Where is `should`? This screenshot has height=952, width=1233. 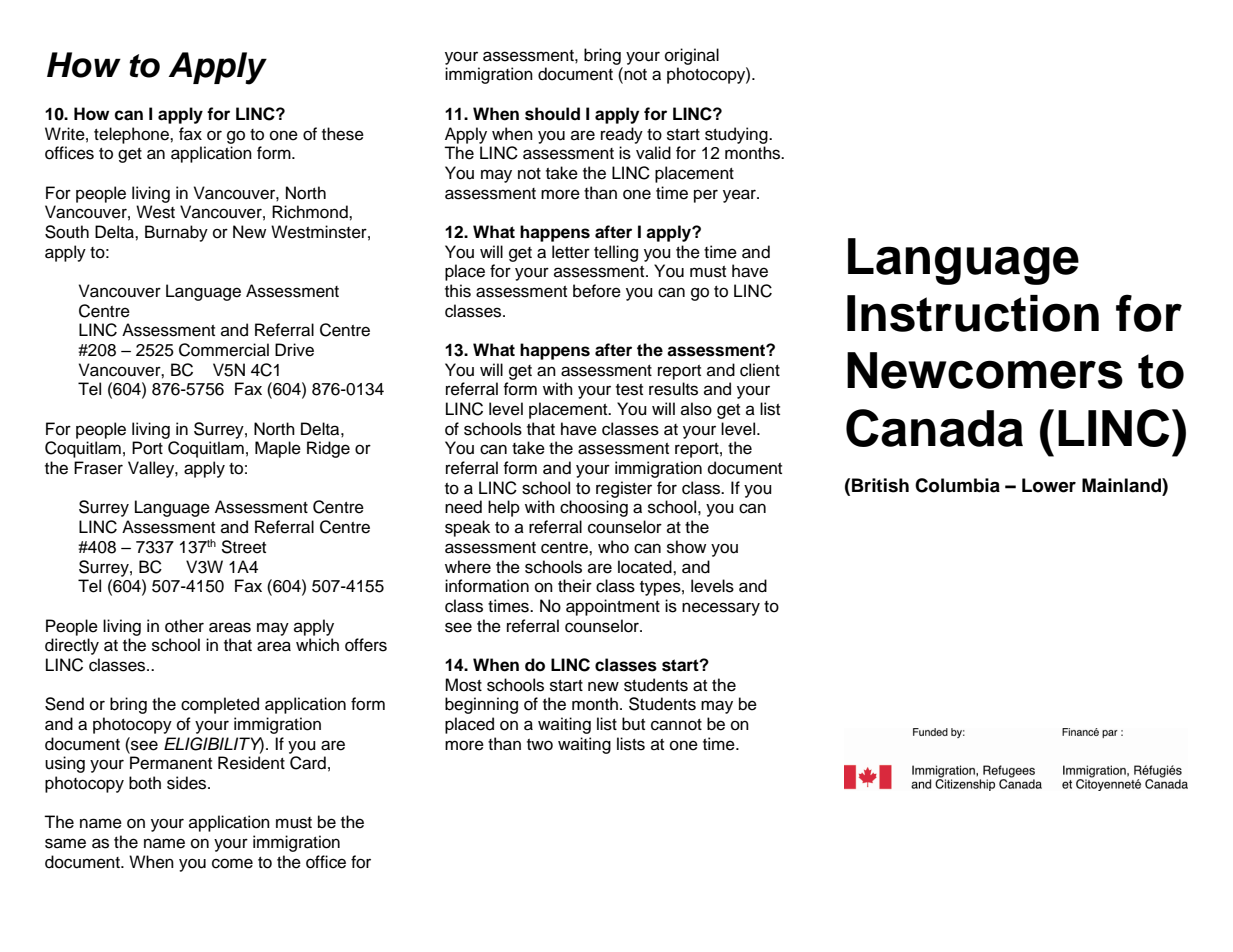 should is located at coordinates (552, 114).
